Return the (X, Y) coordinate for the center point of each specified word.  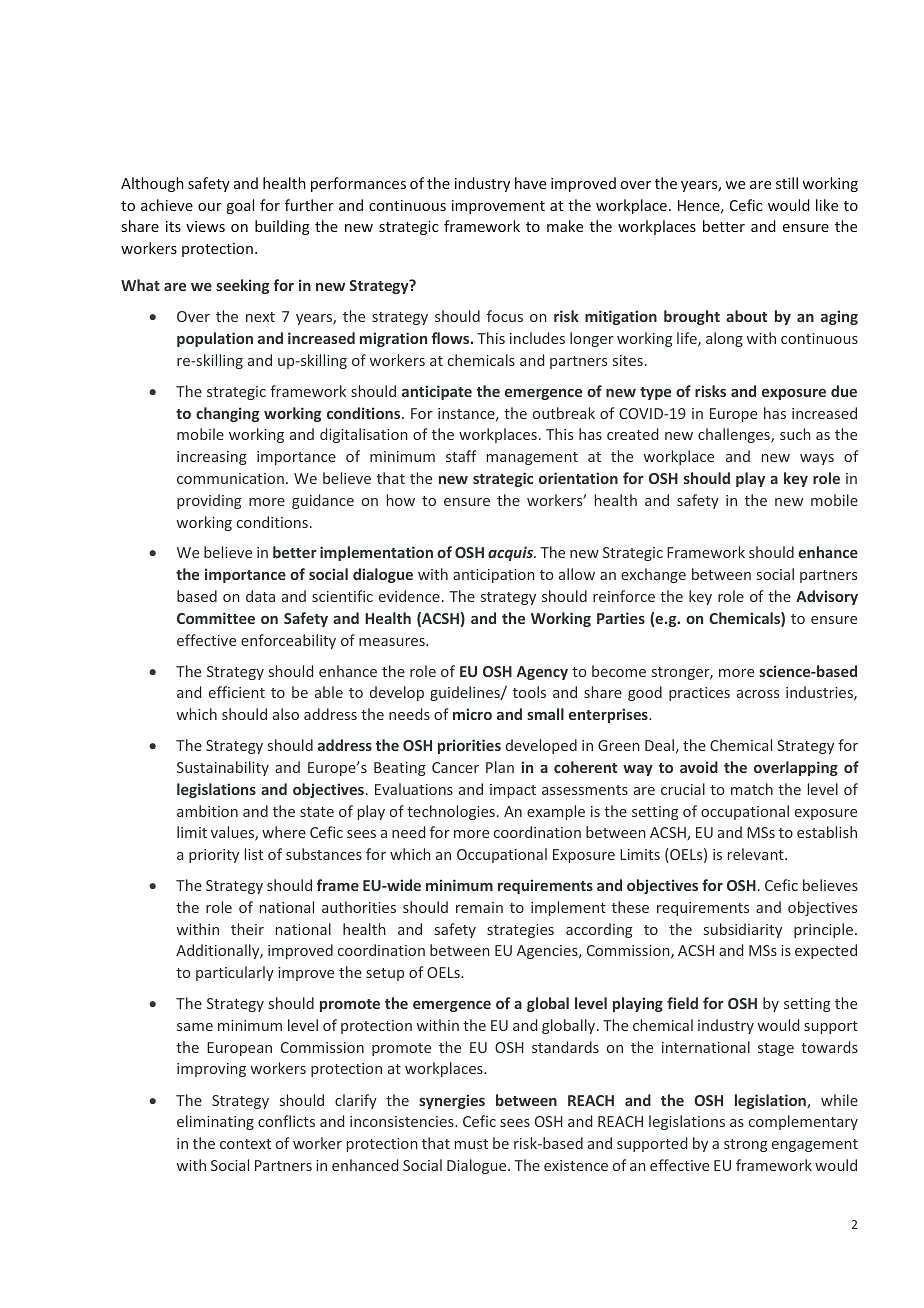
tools (529, 692)
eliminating (215, 1122)
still (787, 183)
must (471, 1144)
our (210, 207)
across (758, 694)
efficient (237, 692)
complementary (803, 1122)
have (530, 183)
